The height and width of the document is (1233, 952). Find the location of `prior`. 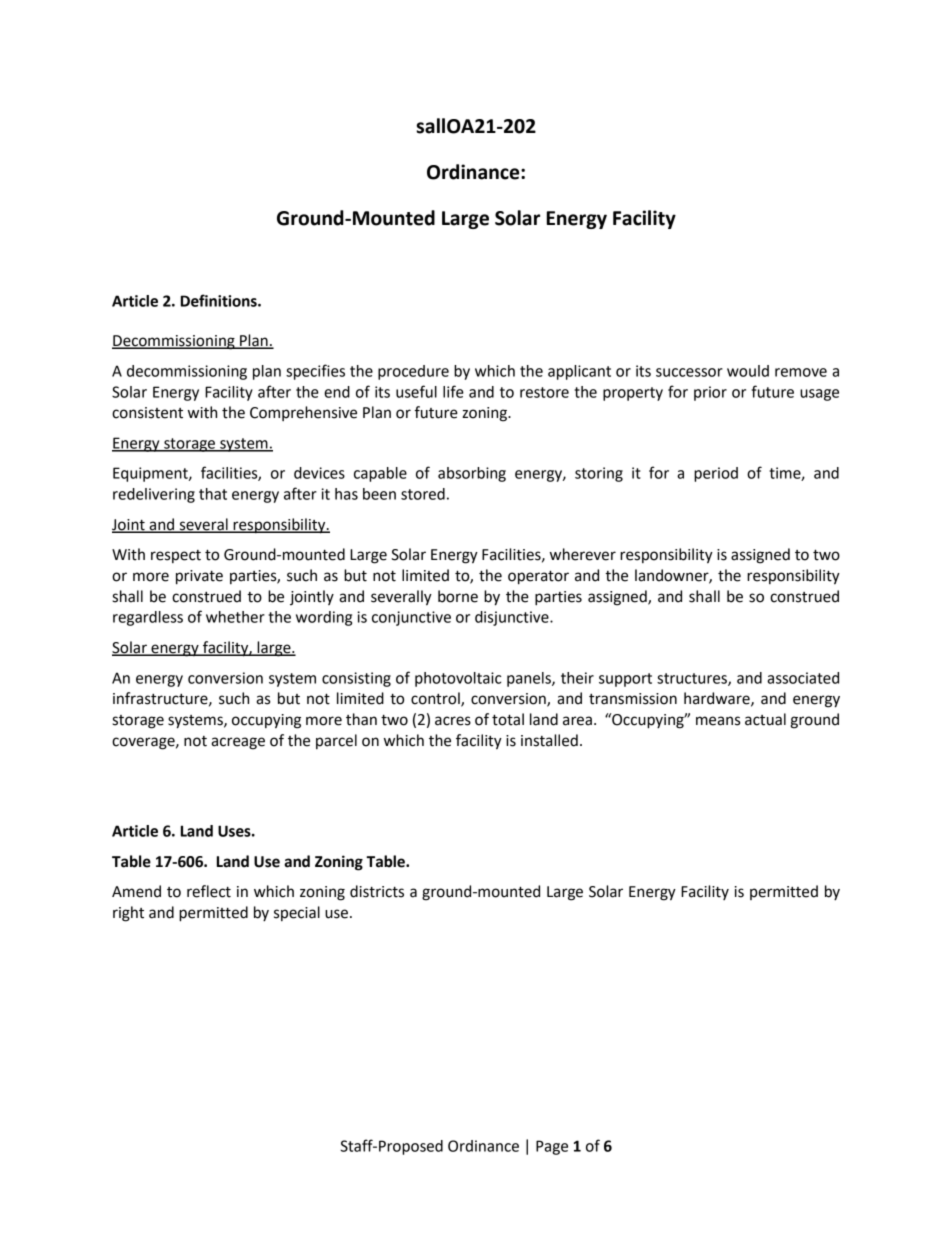

prior is located at coordinates (710, 393).
